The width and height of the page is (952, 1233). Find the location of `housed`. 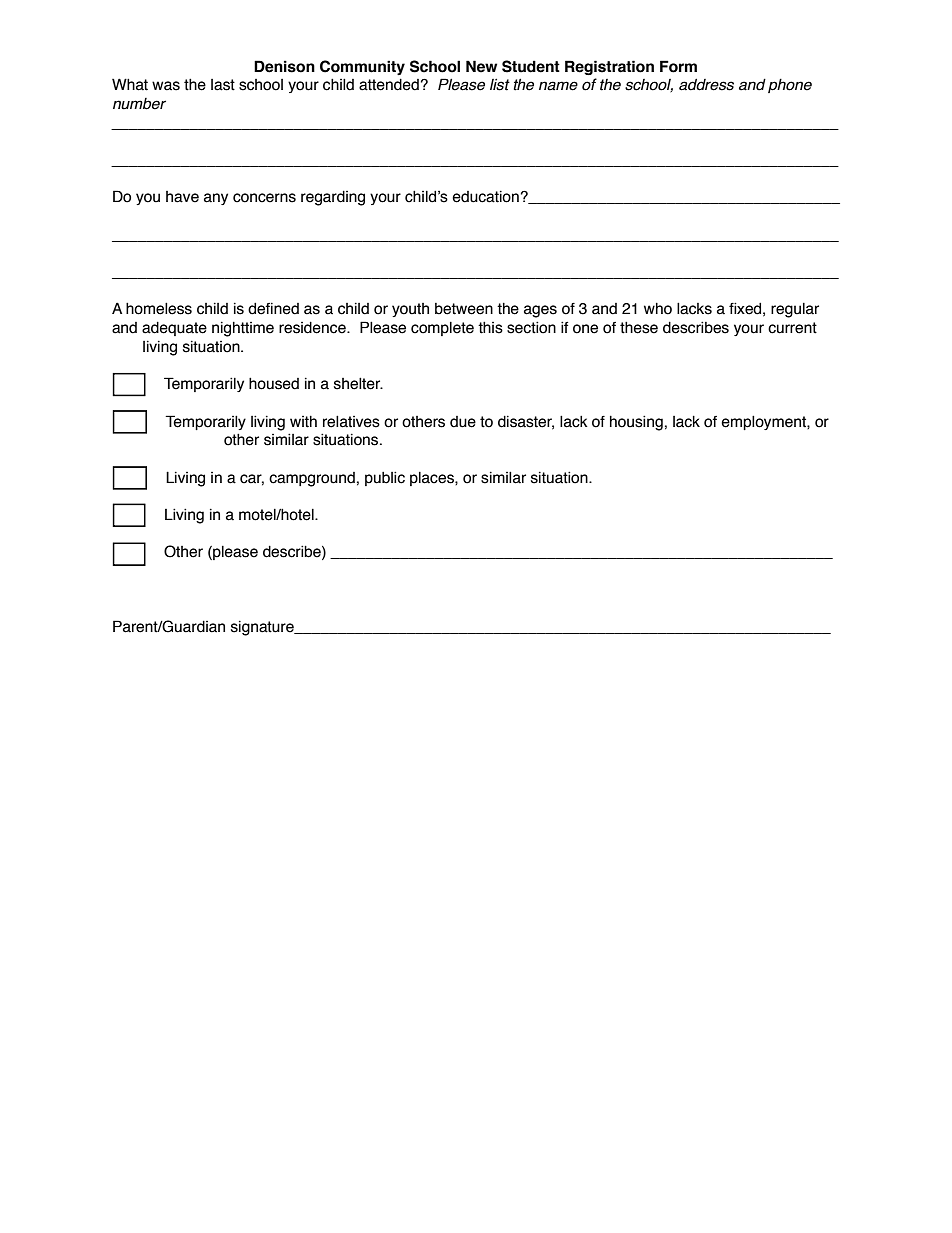

housed is located at coordinates (274, 384).
